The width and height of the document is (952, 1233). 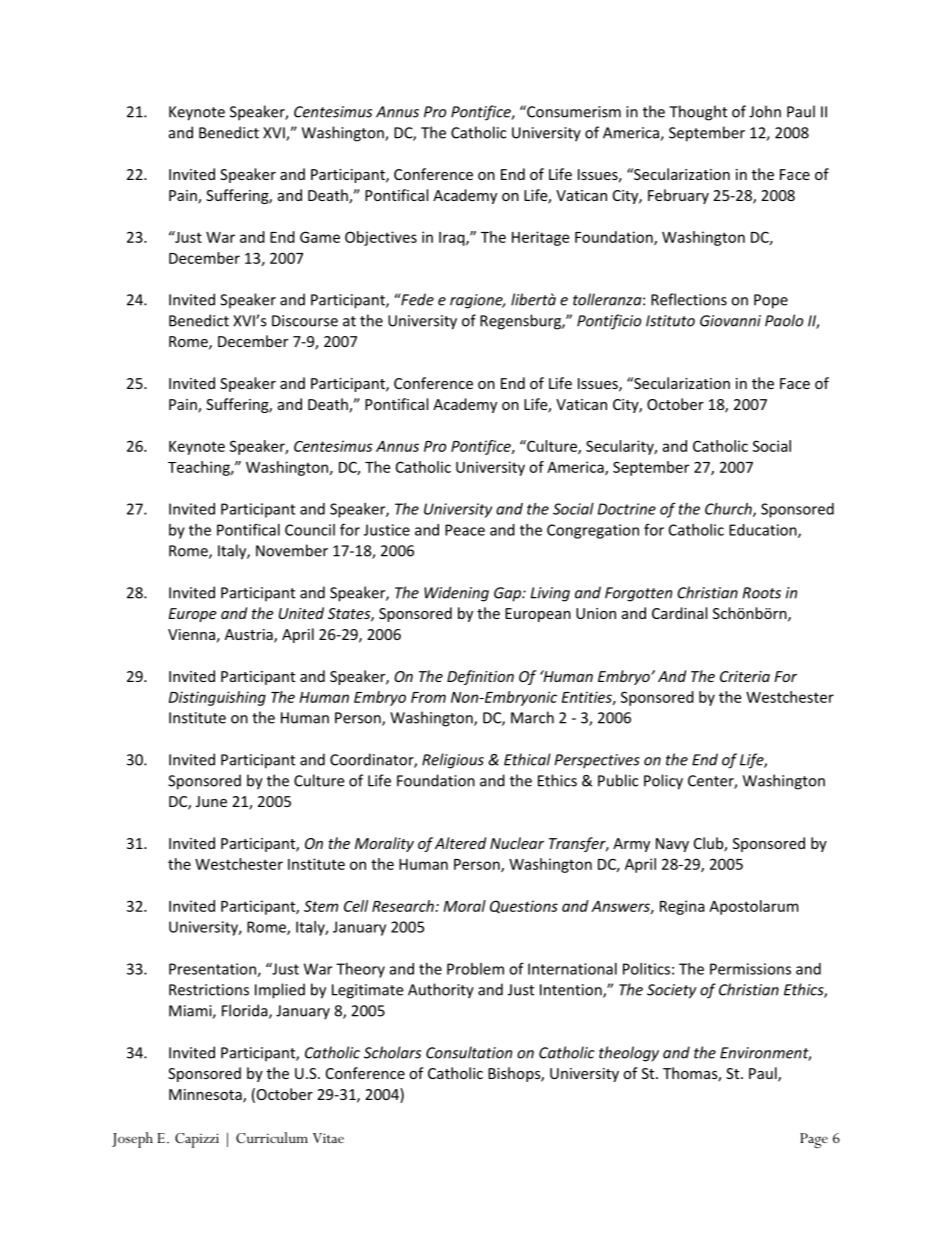 What do you see at coordinates (729, 510) in the document?
I see `Church` at bounding box center [729, 510].
